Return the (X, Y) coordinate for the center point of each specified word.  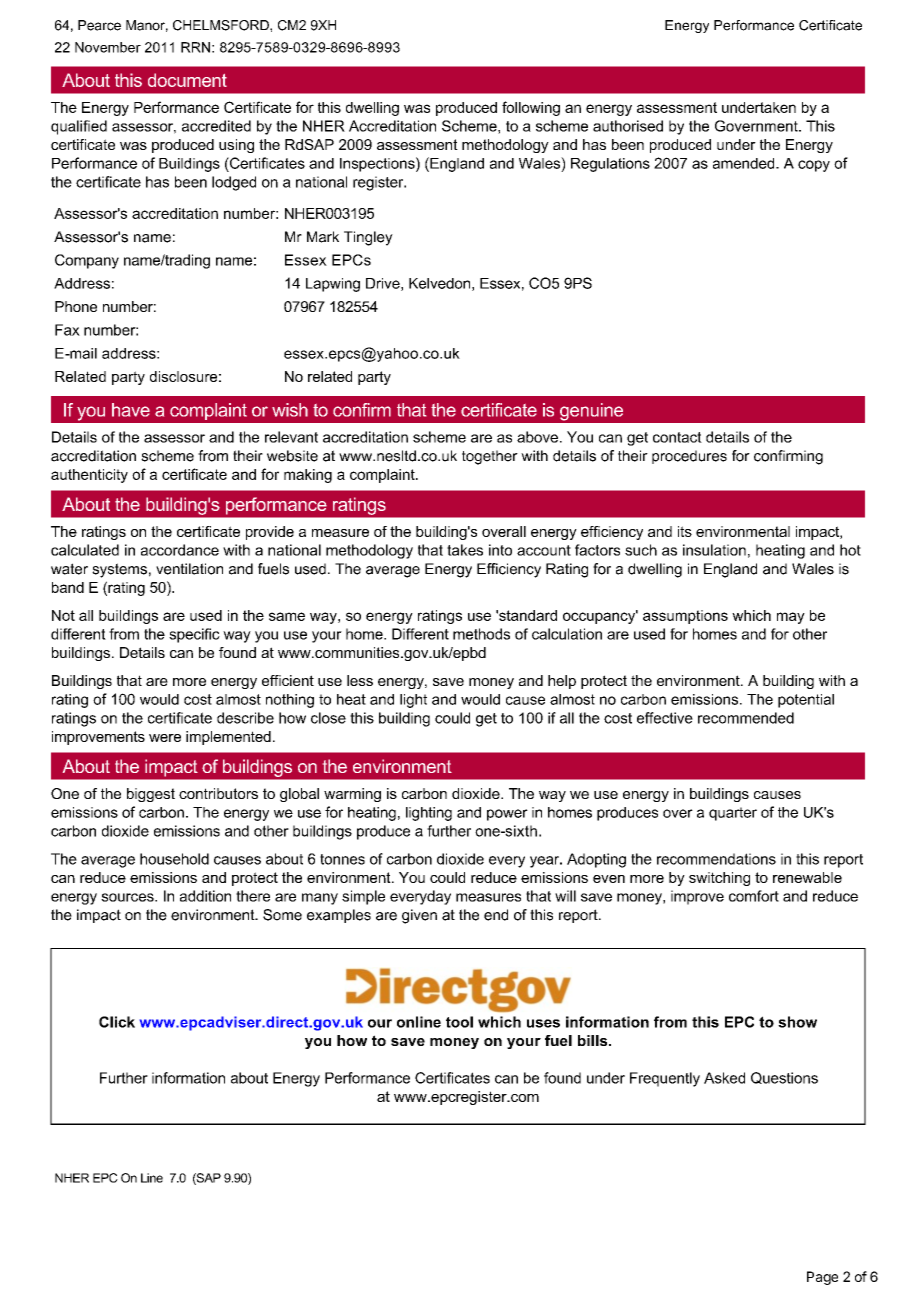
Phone (76, 306)
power (507, 815)
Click (117, 1022)
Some (282, 915)
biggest (151, 795)
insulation (714, 550)
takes (465, 550)
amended (745, 163)
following (531, 108)
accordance (180, 550)
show (797, 1022)
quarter (733, 814)
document (187, 80)
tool (459, 1022)
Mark (323, 237)
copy (814, 166)
